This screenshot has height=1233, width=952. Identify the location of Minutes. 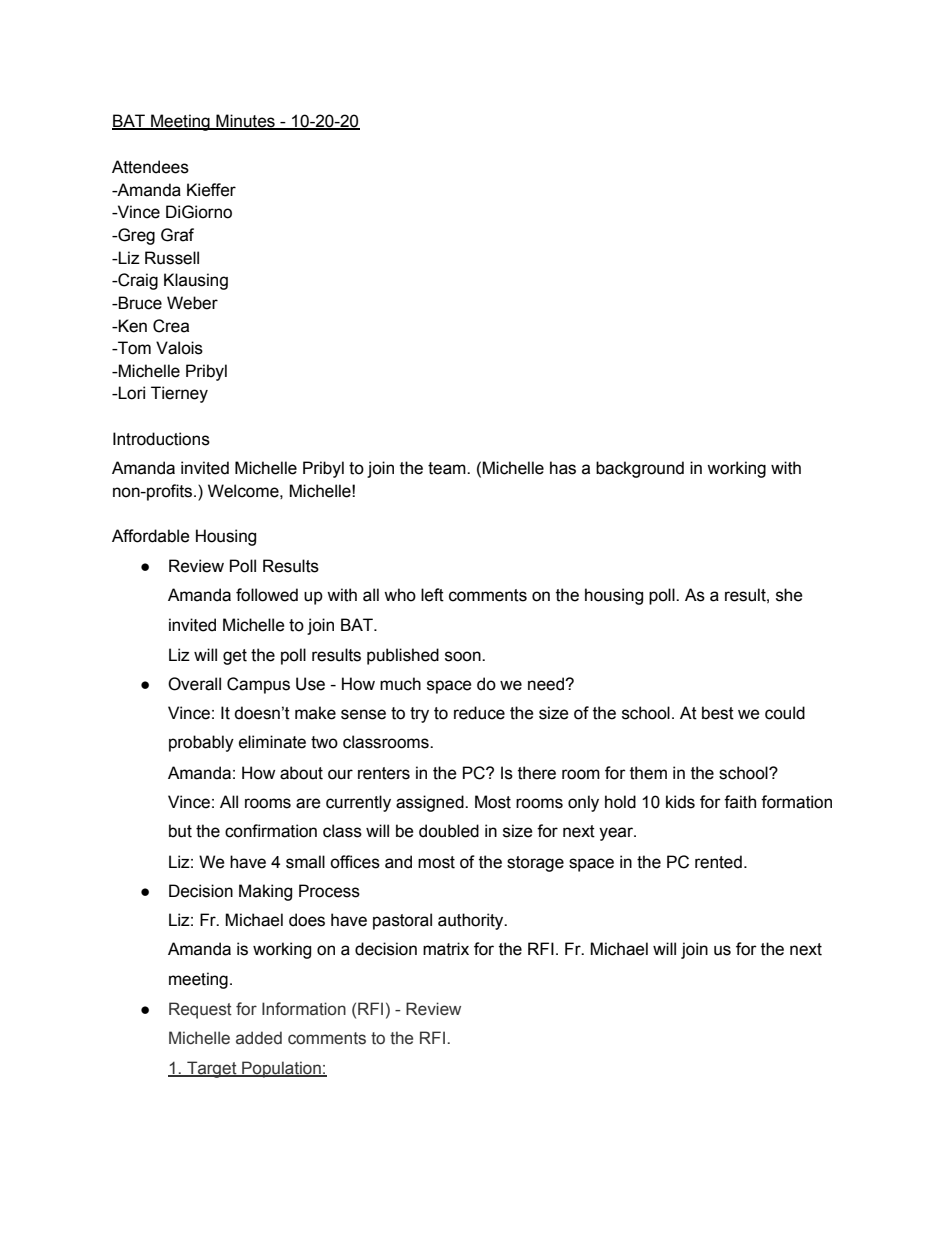
(245, 122).
